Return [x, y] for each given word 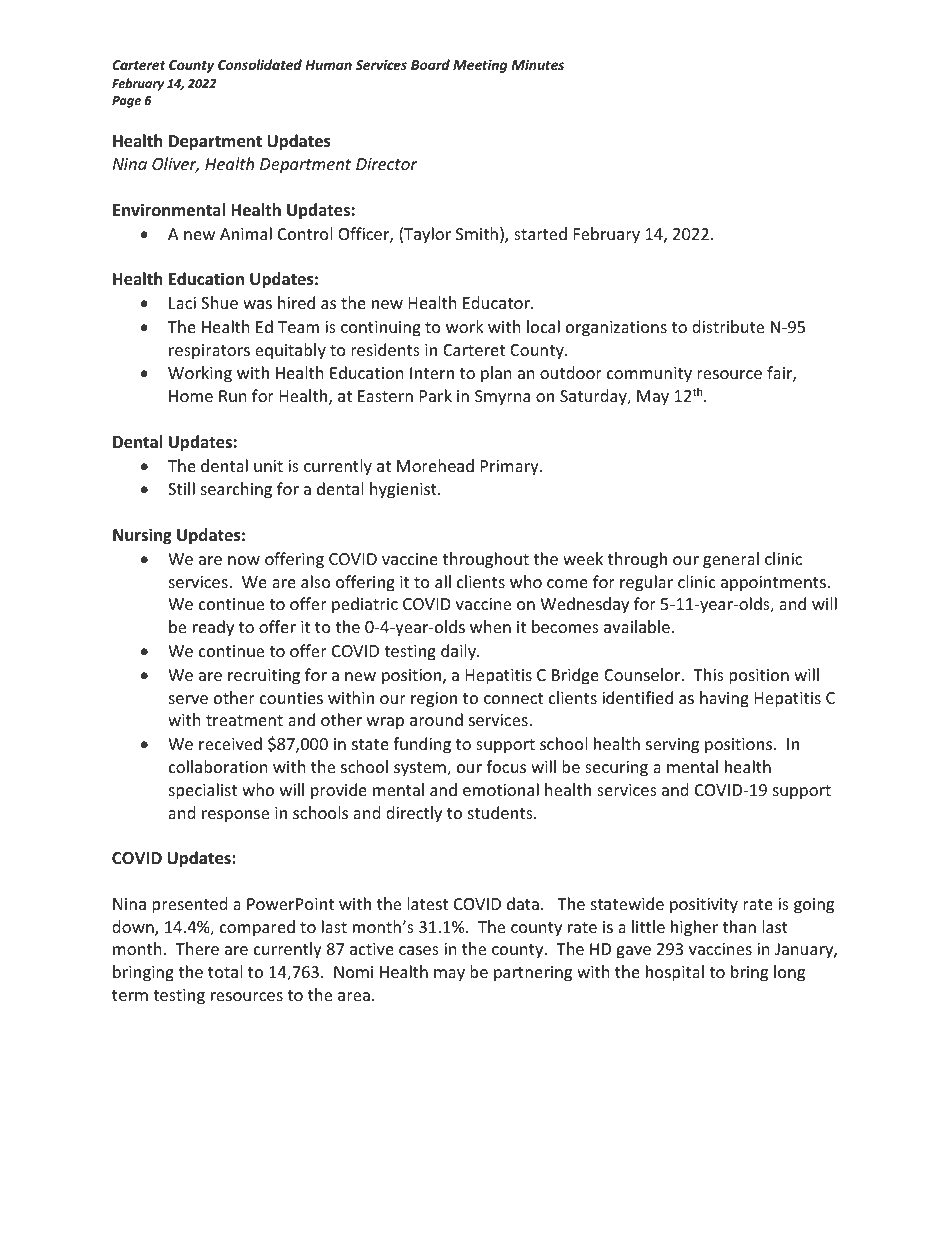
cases [419, 950]
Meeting [480, 66]
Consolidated [260, 64]
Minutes [537, 64]
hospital [675, 973]
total [225, 971]
